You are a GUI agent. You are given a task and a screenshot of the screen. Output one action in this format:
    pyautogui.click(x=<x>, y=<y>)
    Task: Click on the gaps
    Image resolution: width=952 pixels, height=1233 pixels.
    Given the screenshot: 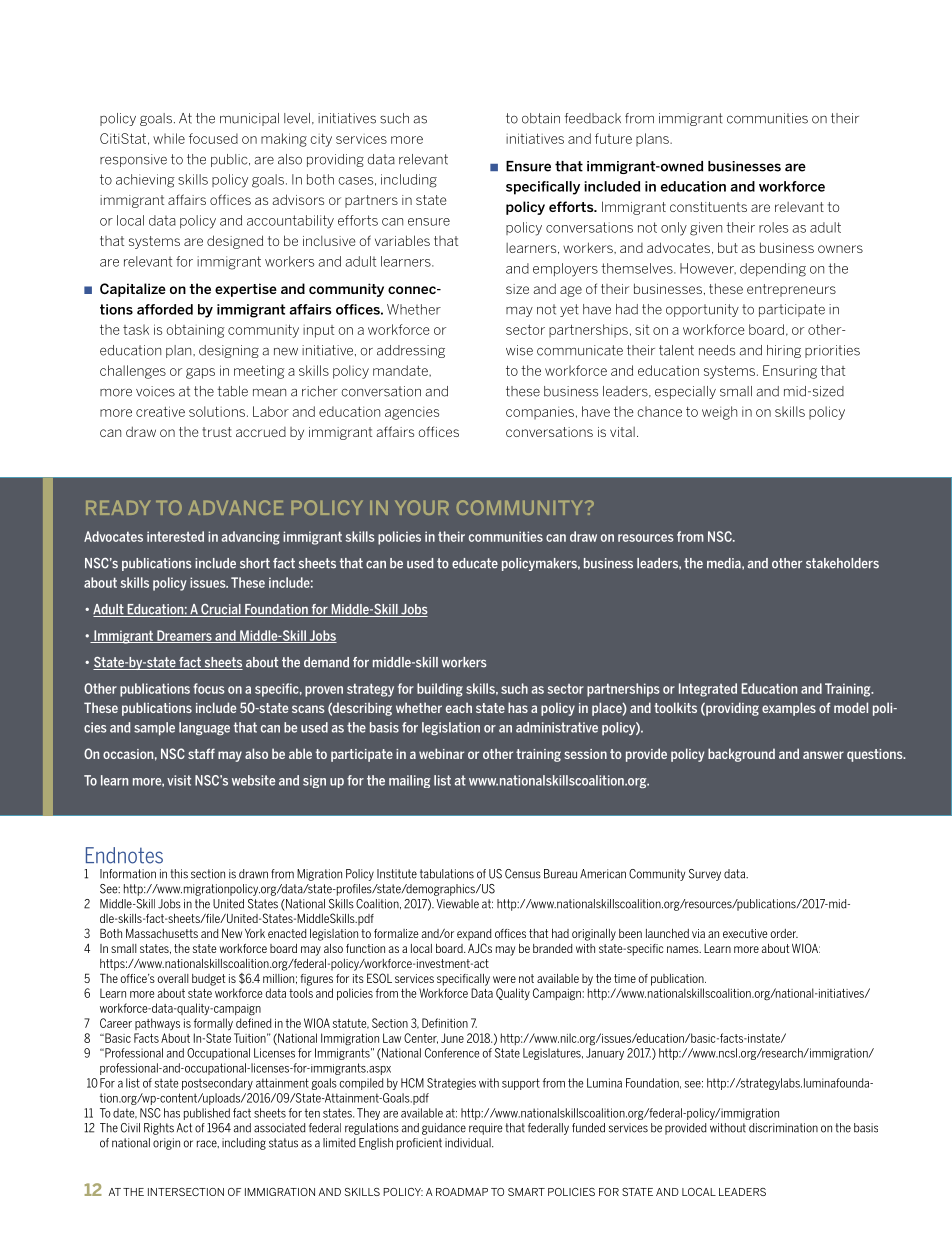 What is the action you would take?
    pyautogui.click(x=200, y=373)
